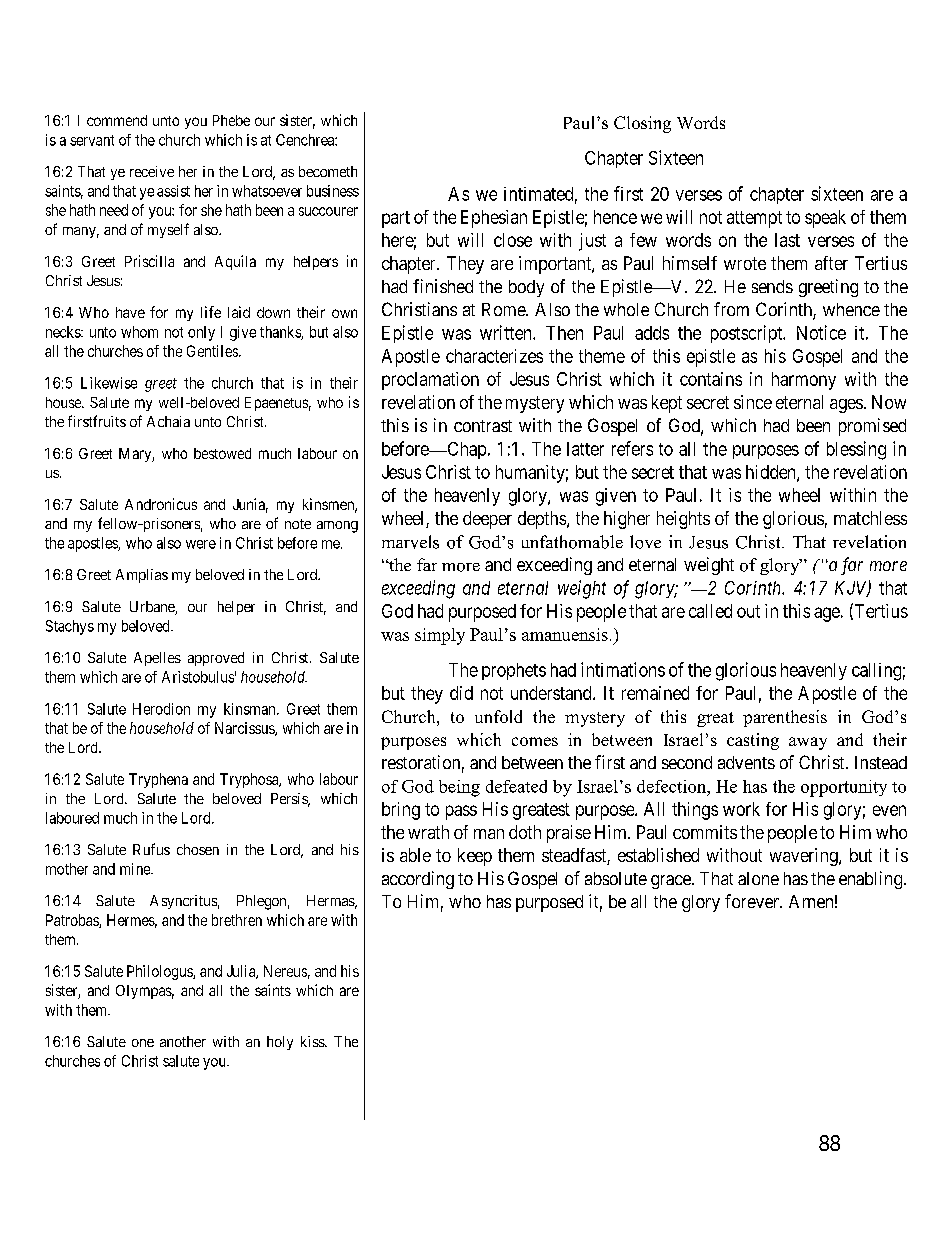 The height and width of the screenshot is (1233, 952). Describe the element at coordinates (222, 453) in the screenshot. I see `bestowed` at that location.
